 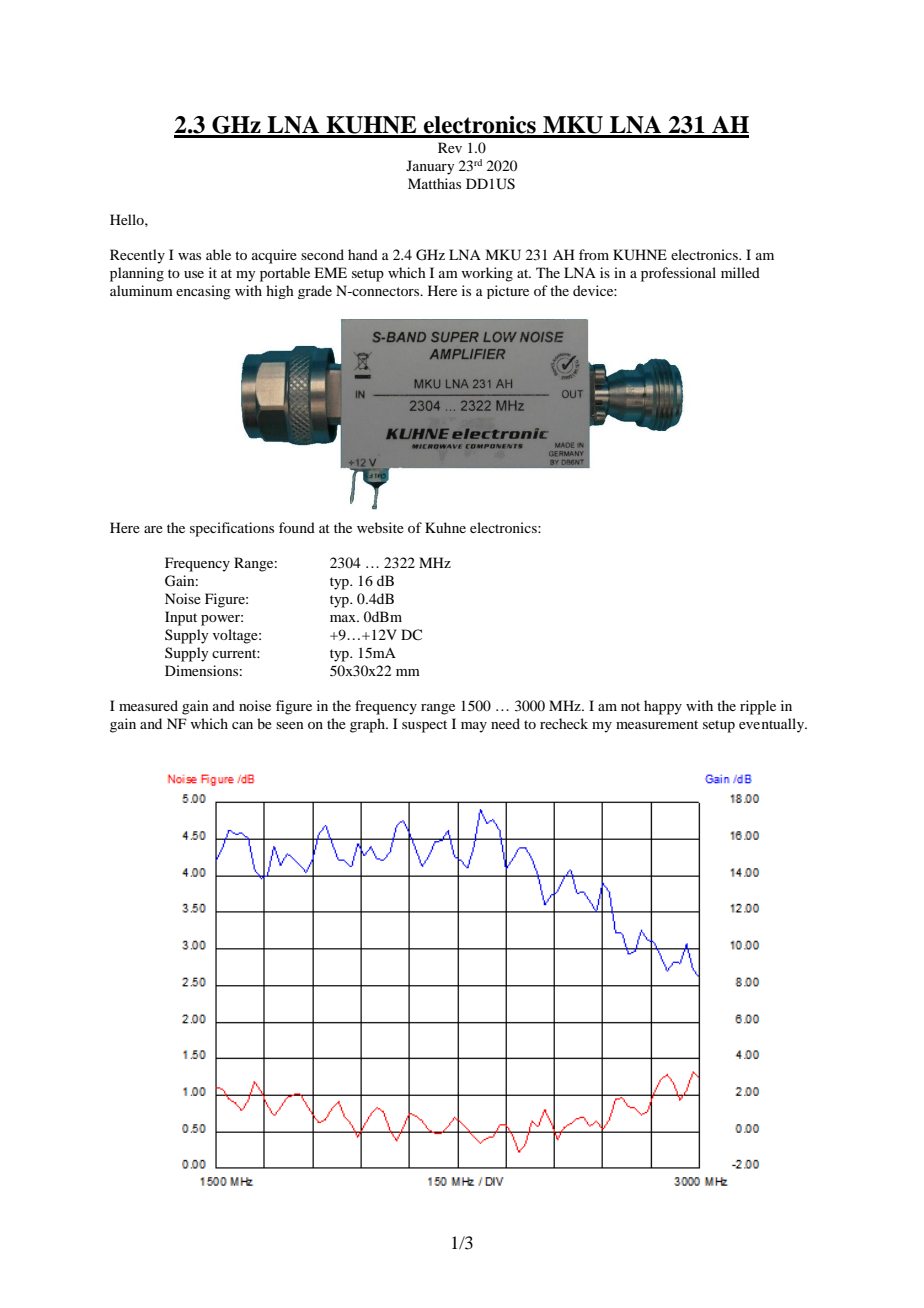 I want to click on was, so click(x=189, y=256).
